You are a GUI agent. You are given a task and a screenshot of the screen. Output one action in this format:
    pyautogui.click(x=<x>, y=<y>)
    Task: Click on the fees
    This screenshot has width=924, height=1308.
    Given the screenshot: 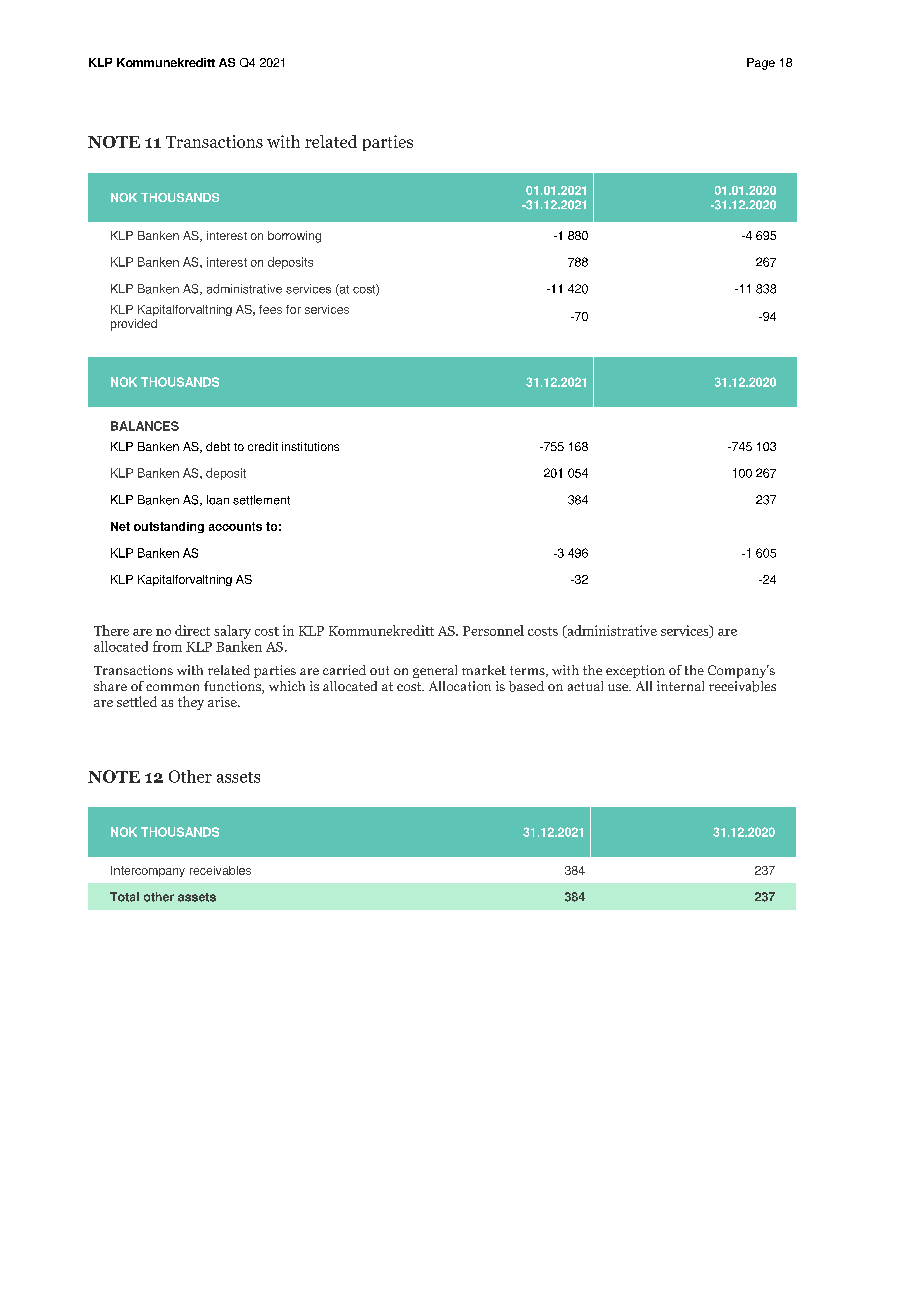 What is the action you would take?
    pyautogui.click(x=270, y=309)
